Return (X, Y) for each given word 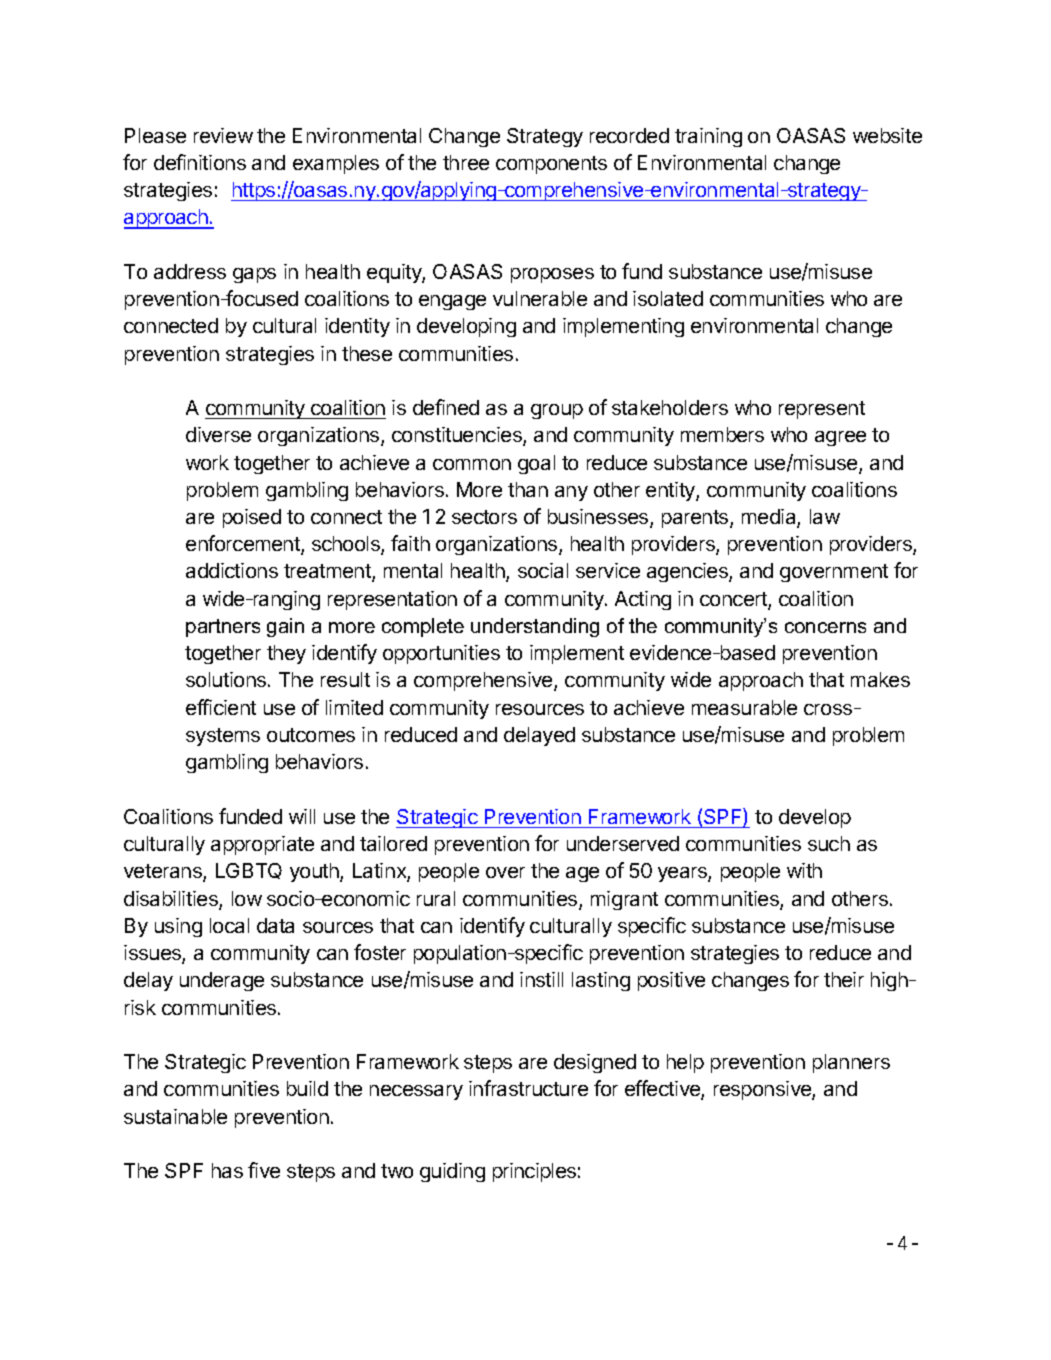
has (227, 1170)
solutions (227, 679)
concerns (825, 627)
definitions (200, 162)
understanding (535, 627)
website (887, 135)
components (551, 165)
